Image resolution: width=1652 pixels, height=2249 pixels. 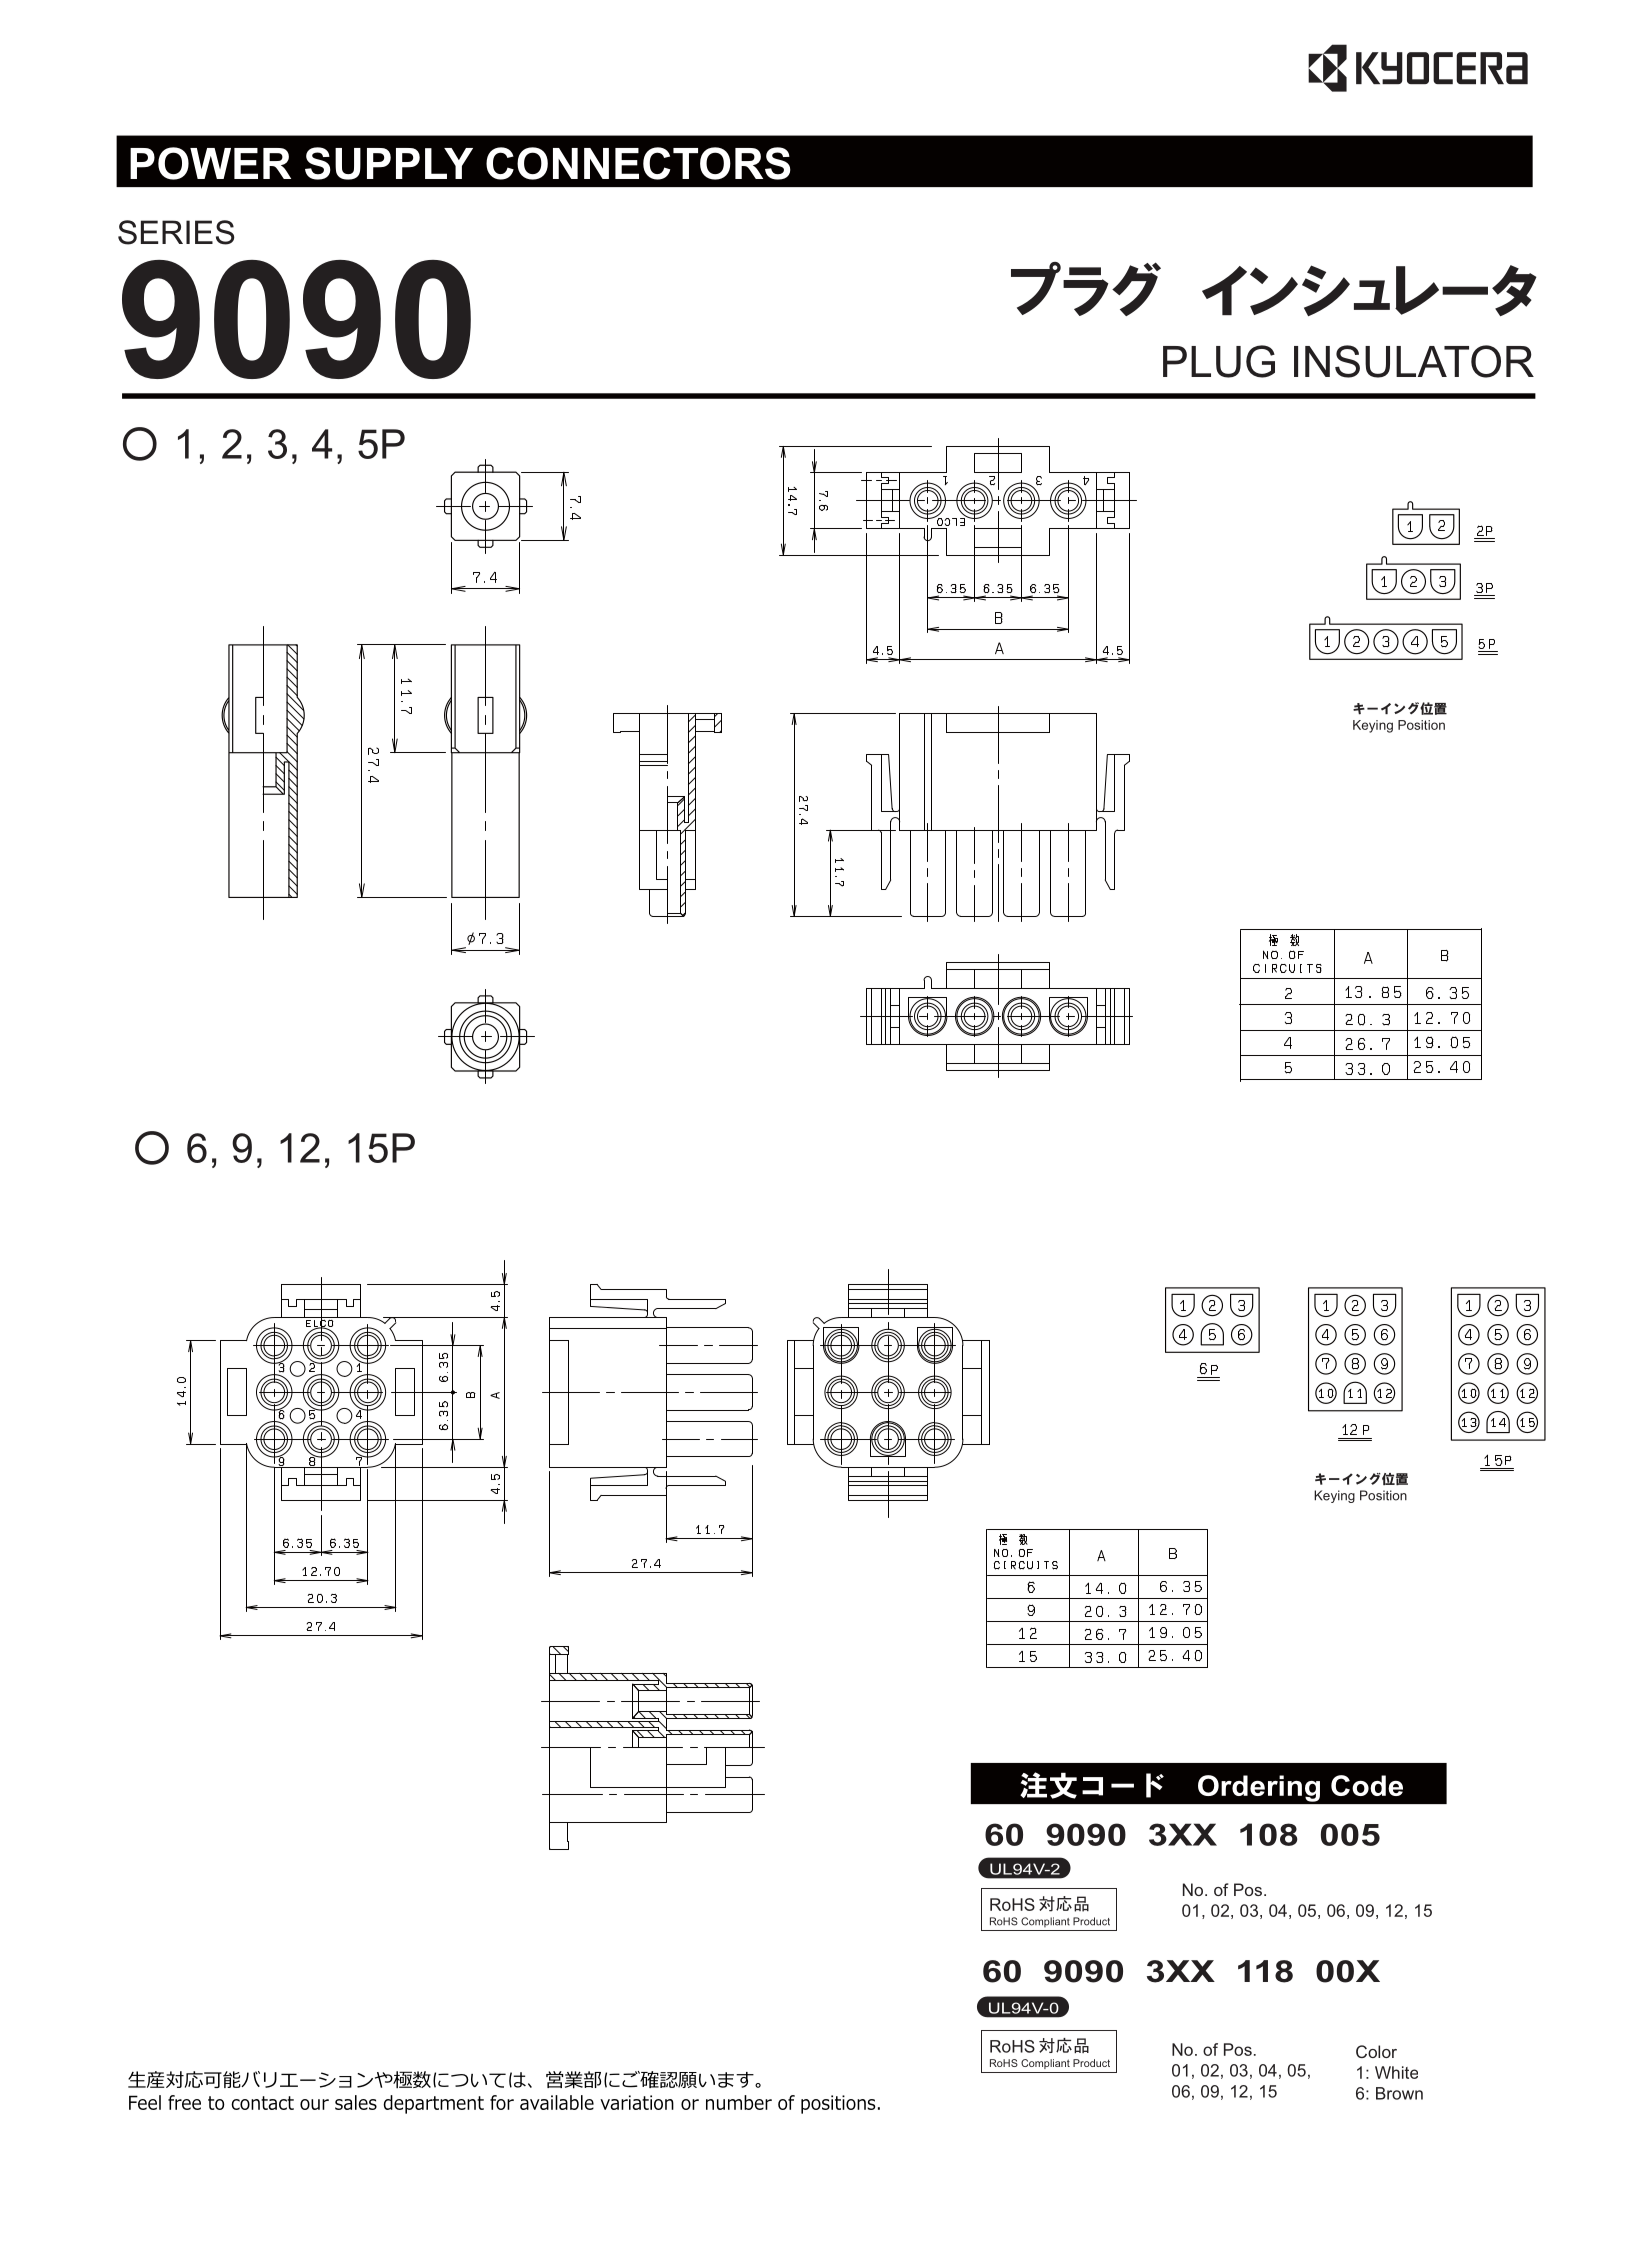 What do you see at coordinates (176, 232) in the screenshot?
I see `SERIES` at bounding box center [176, 232].
